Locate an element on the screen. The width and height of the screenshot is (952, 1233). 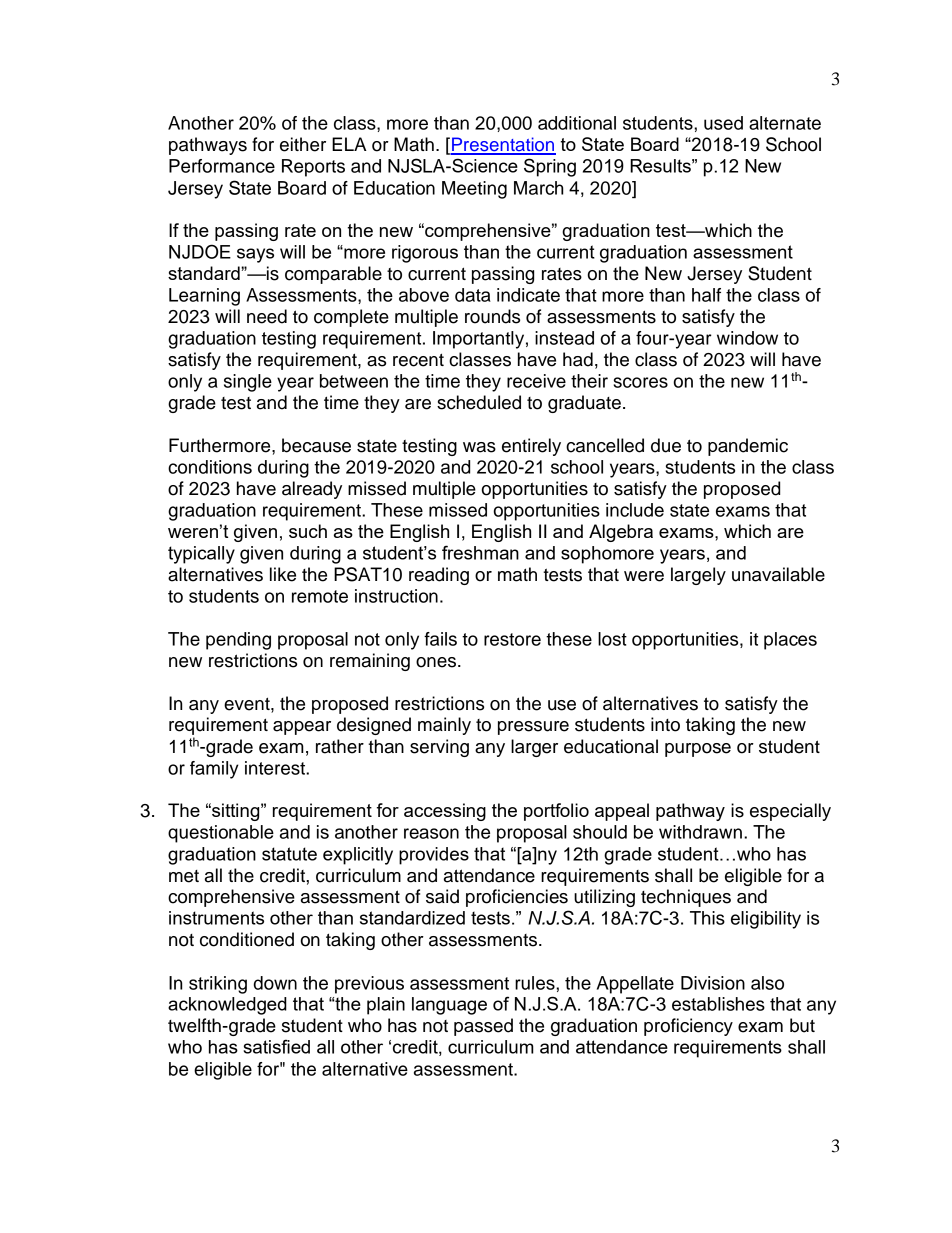
acknowledged is located at coordinates (227, 1006).
